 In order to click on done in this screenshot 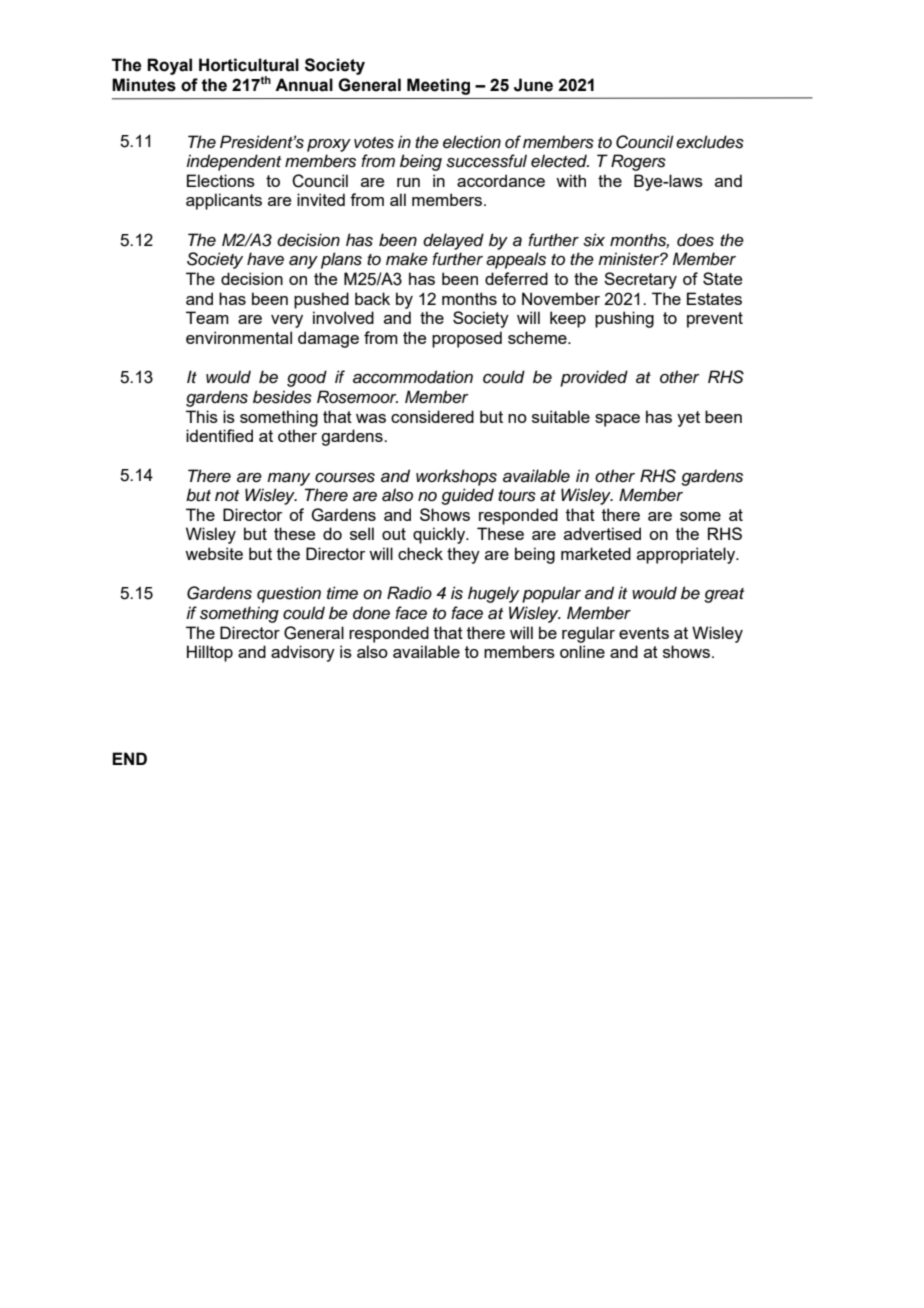, I will do `click(371, 613)`.
